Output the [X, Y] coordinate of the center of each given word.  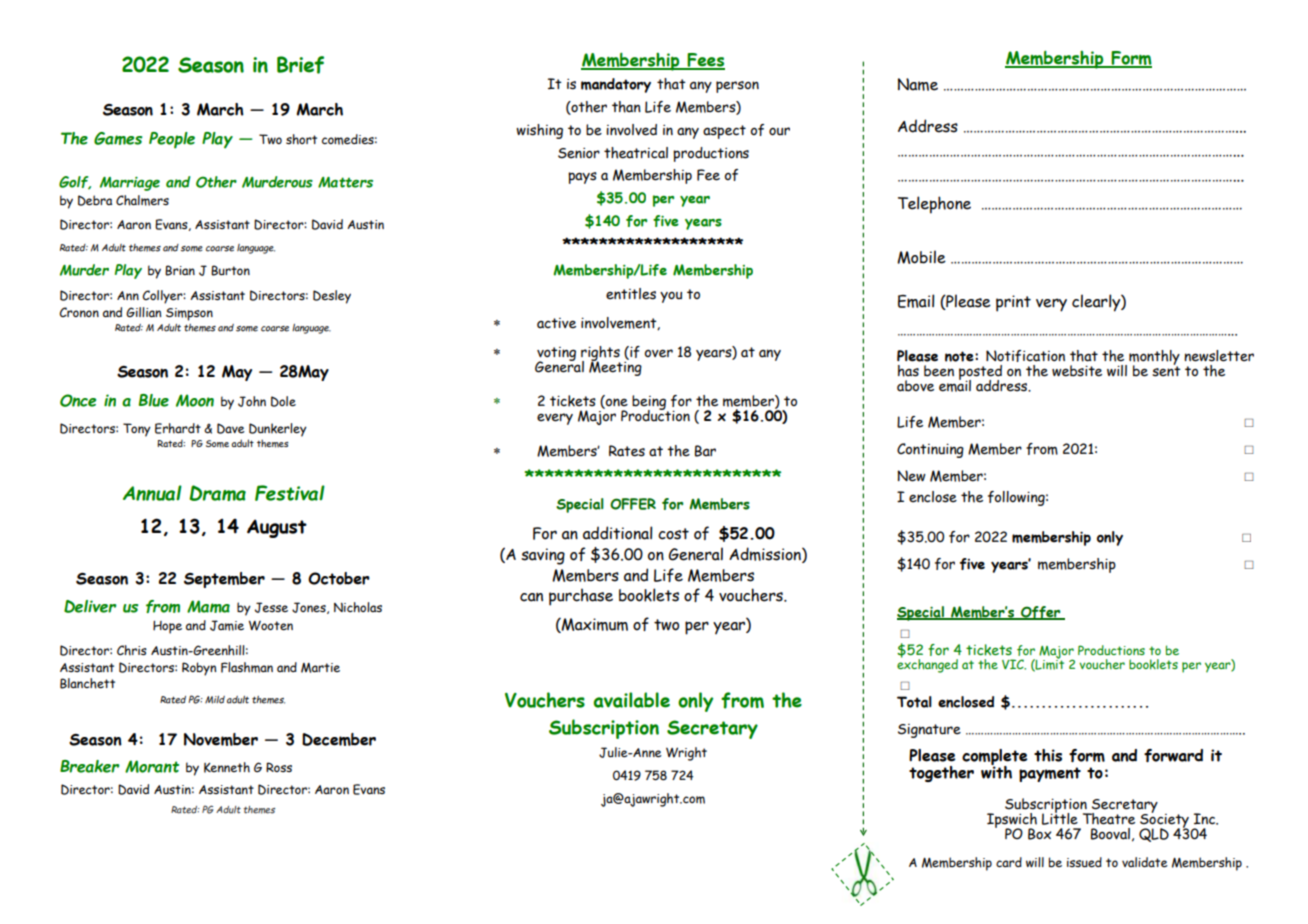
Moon [195, 400]
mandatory [616, 85]
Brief [300, 65]
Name [918, 84]
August [277, 528]
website [1077, 371]
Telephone [934, 205]
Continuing [930, 450]
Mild [215, 700]
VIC [1014, 664]
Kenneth [227, 767]
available [631, 700]
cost [673, 534]
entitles [631, 294]
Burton [230, 270]
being [650, 404]
